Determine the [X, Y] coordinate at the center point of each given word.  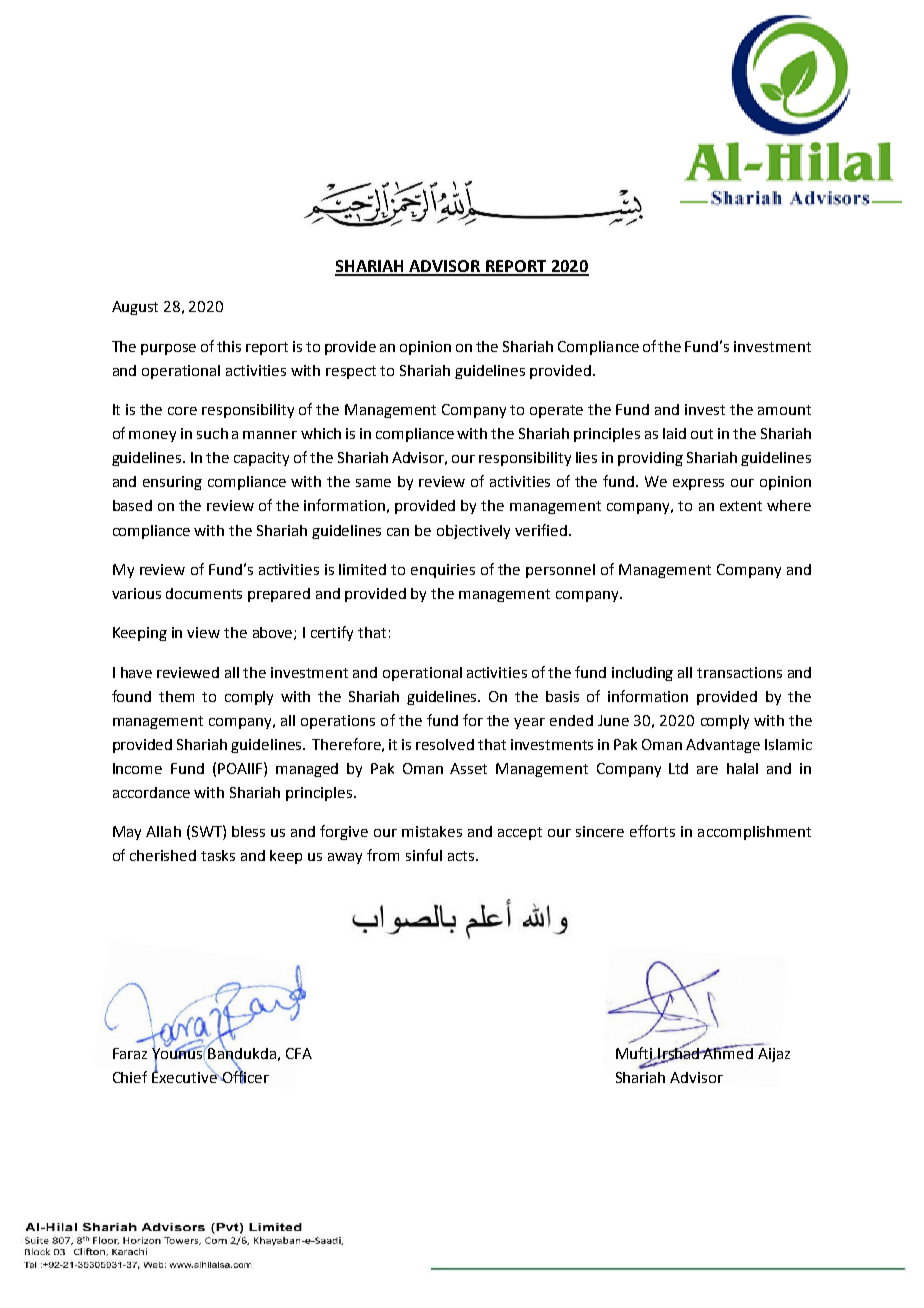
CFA [299, 1053]
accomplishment [754, 833]
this [229, 346]
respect [351, 372]
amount [784, 410]
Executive [185, 1076]
